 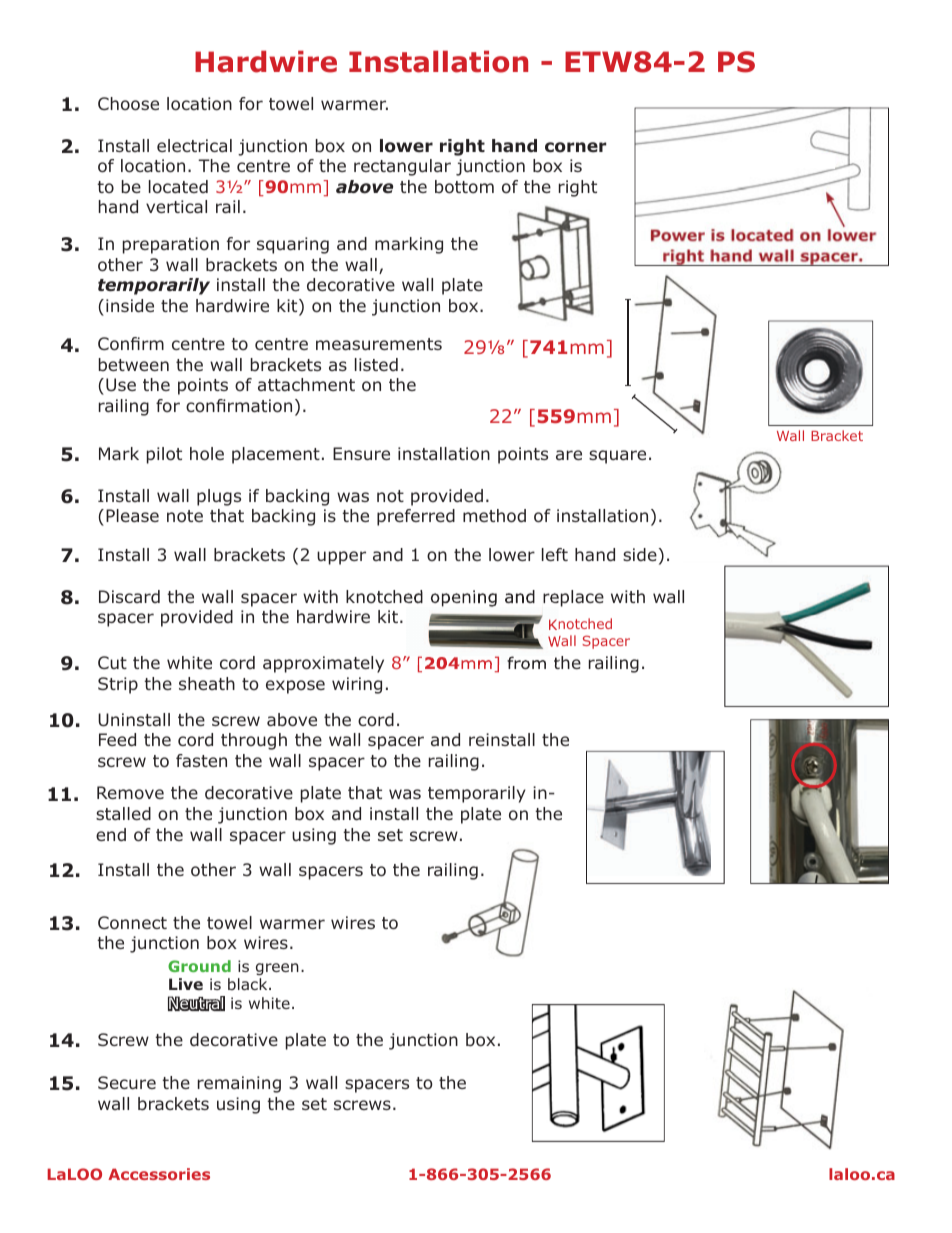 I want to click on sheath, so click(x=207, y=683).
